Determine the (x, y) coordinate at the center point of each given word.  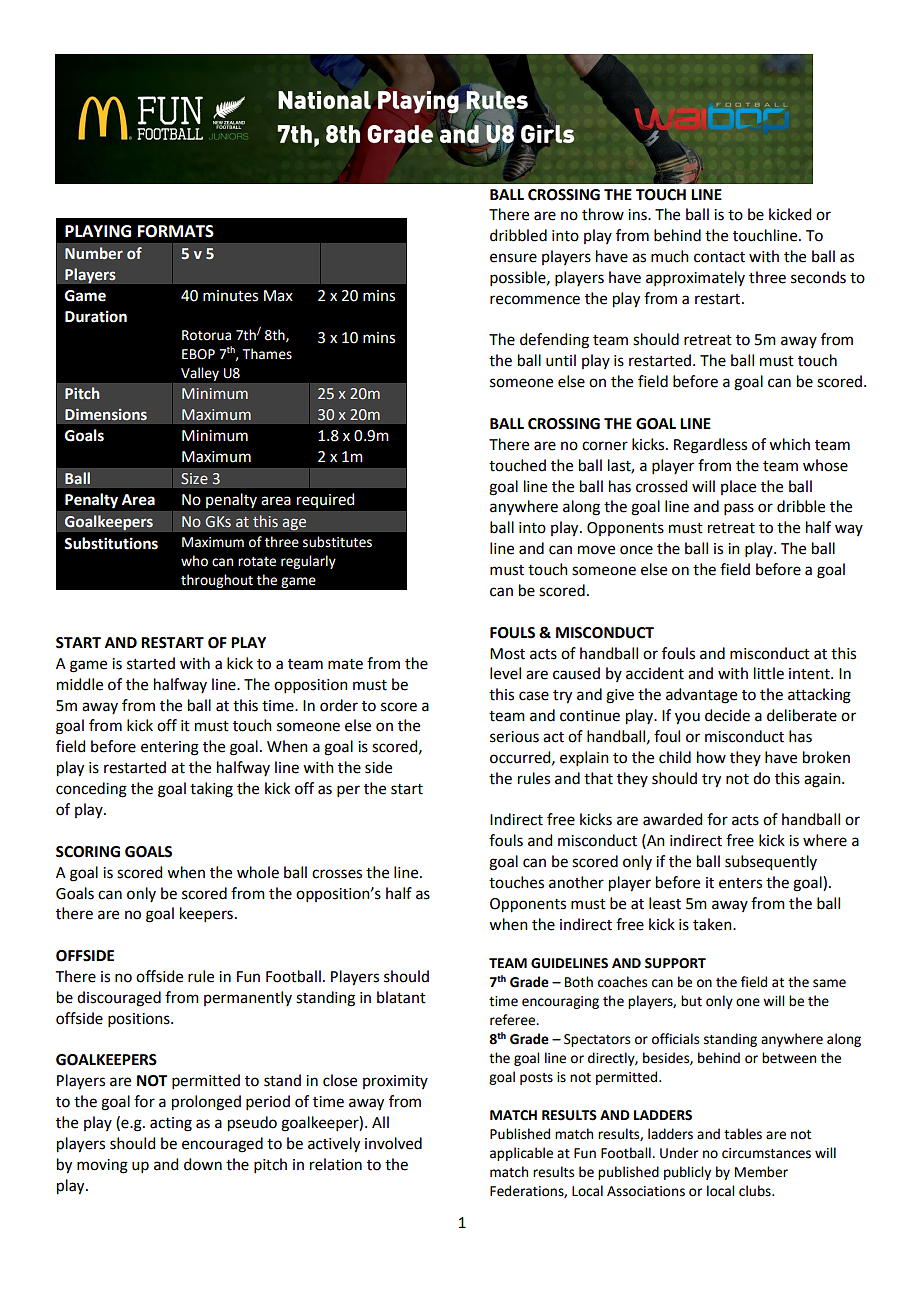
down (203, 1164)
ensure (513, 258)
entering (170, 748)
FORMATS (176, 231)
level (505, 673)
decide (727, 715)
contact (719, 257)
